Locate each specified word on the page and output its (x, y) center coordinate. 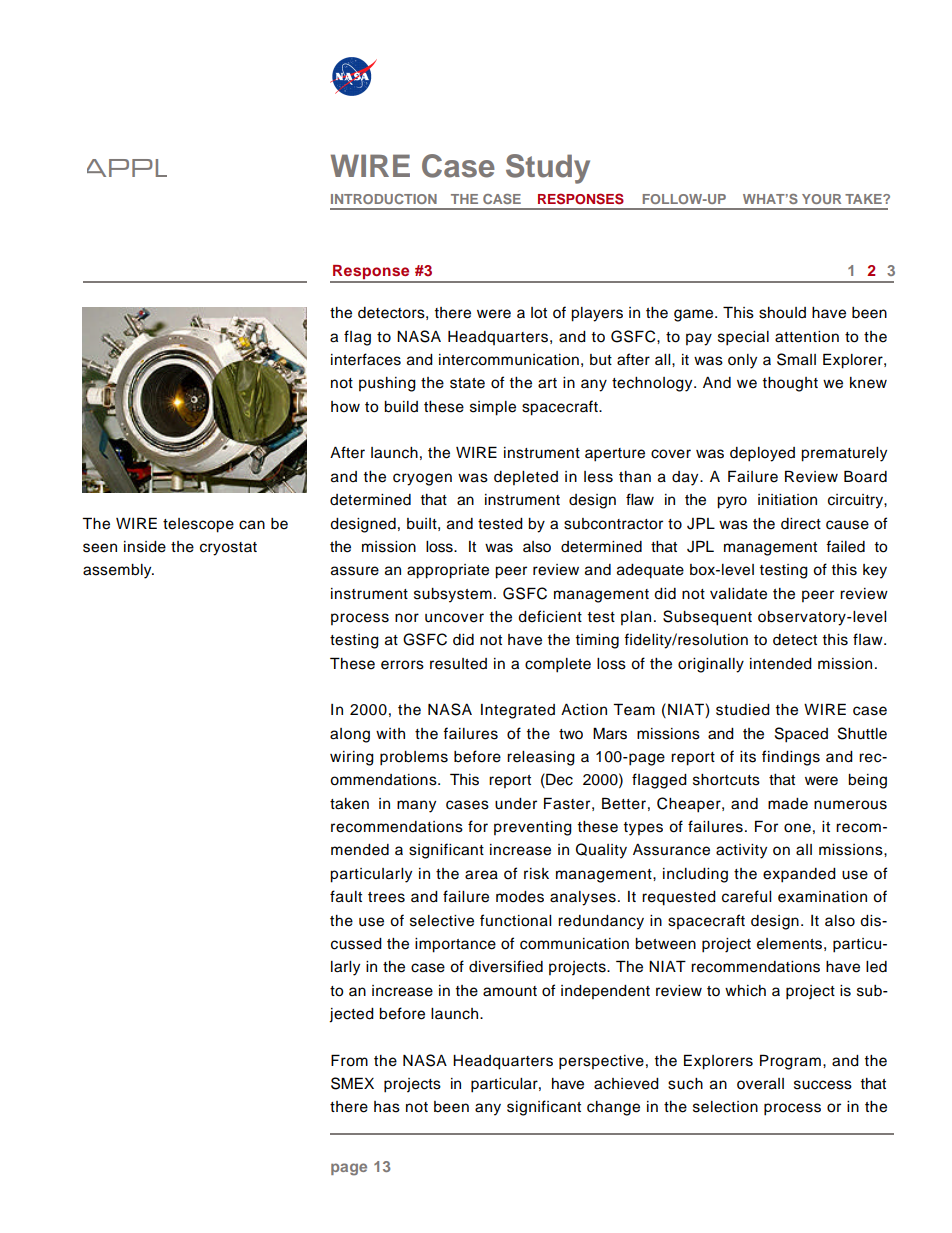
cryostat (228, 549)
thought (790, 384)
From (349, 1060)
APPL (127, 168)
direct (801, 524)
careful (746, 896)
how (345, 407)
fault (346, 896)
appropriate (448, 571)
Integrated (518, 711)
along (350, 735)
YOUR (821, 199)
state (467, 383)
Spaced (801, 735)
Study (548, 169)
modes (520, 897)
